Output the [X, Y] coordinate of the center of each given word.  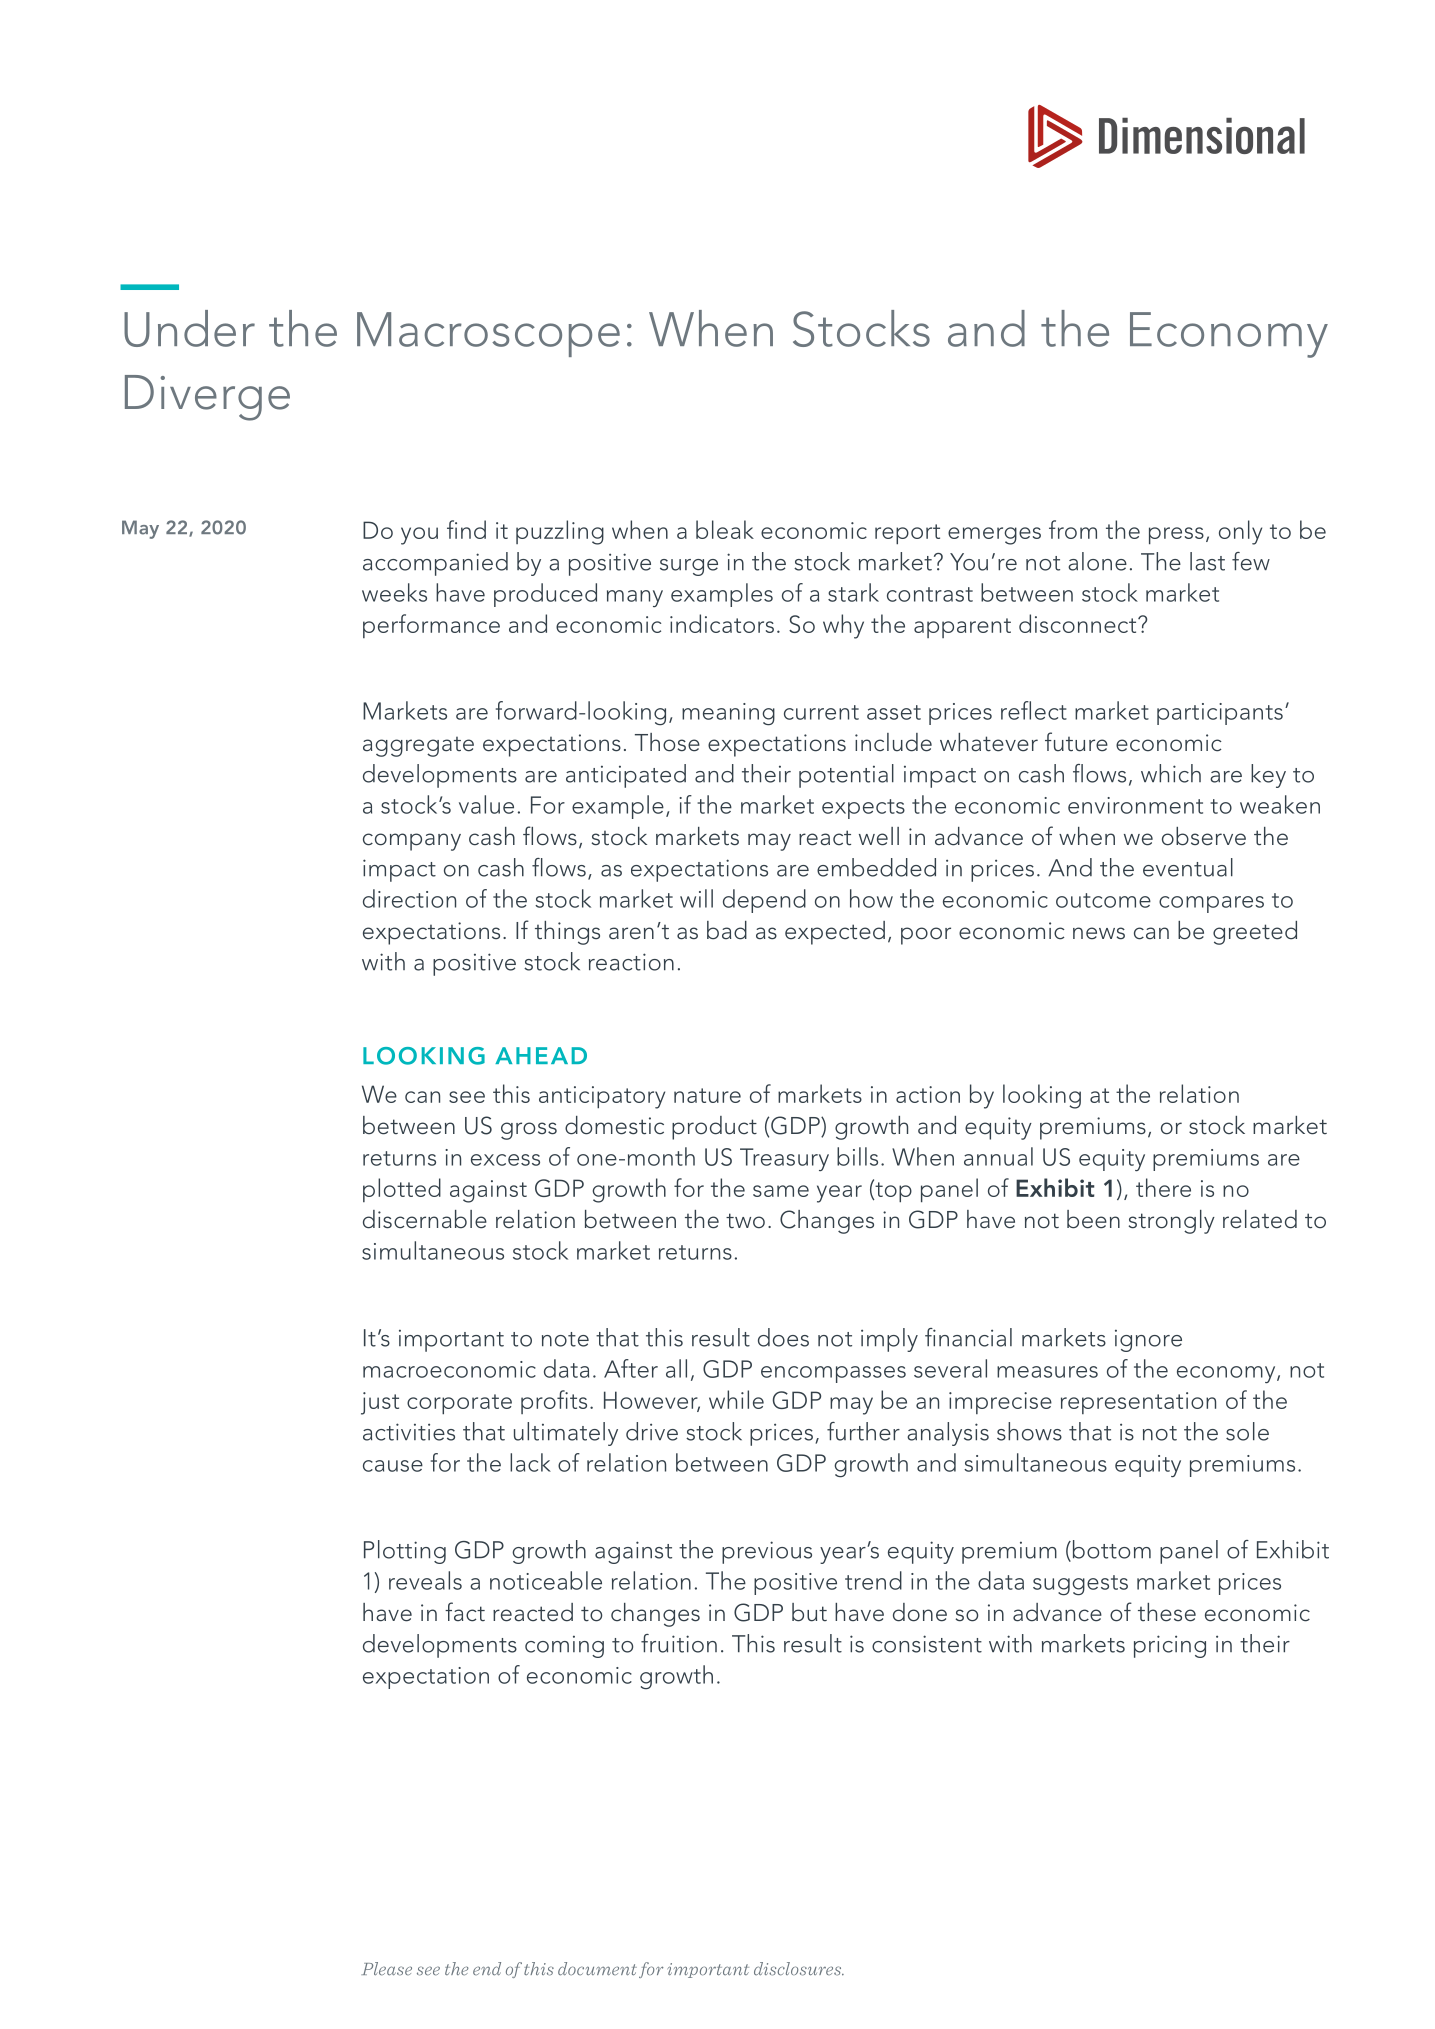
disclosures [799, 1969]
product [714, 1128]
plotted [402, 1190]
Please [386, 1969]
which [1171, 773]
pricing [1170, 1646]
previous [767, 1552]
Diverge [207, 398]
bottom [1110, 1550]
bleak [725, 529]
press [1176, 536]
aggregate [418, 747]
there [1163, 1187]
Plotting [405, 1552]
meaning [728, 714]
